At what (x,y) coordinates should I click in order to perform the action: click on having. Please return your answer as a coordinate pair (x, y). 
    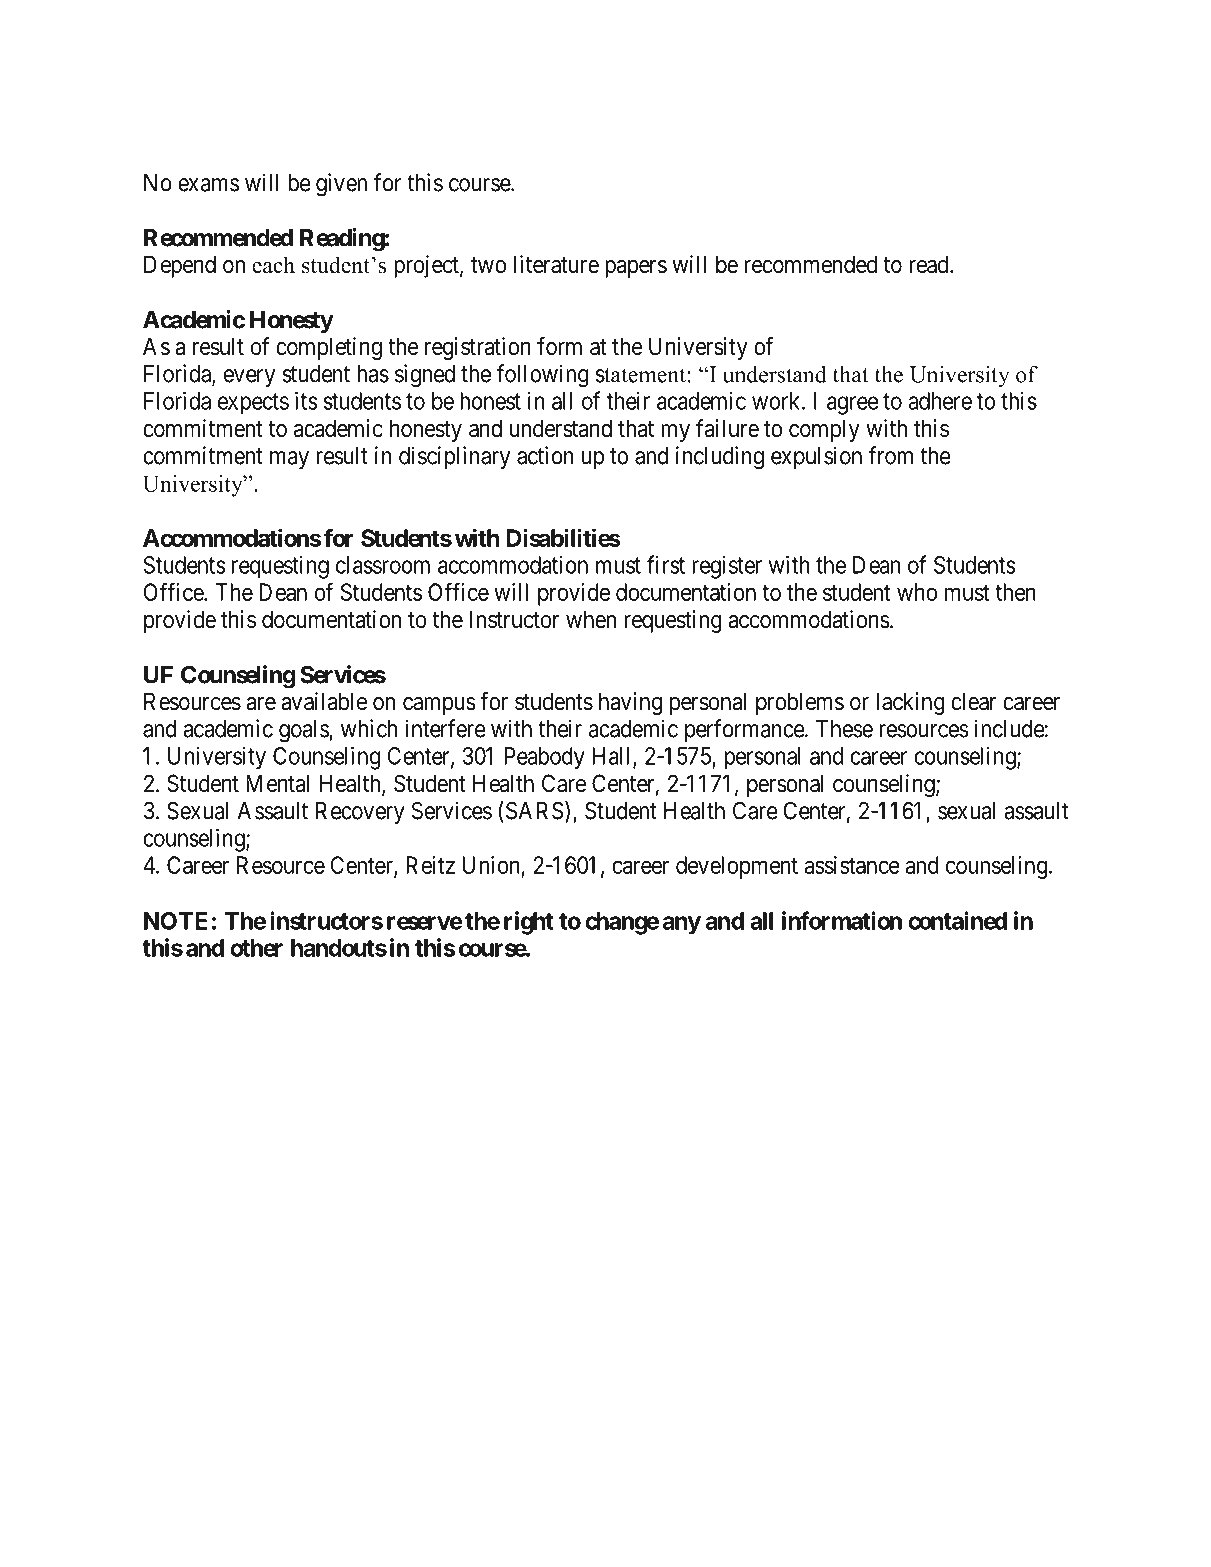
    Looking at the image, I should click on (630, 703).
